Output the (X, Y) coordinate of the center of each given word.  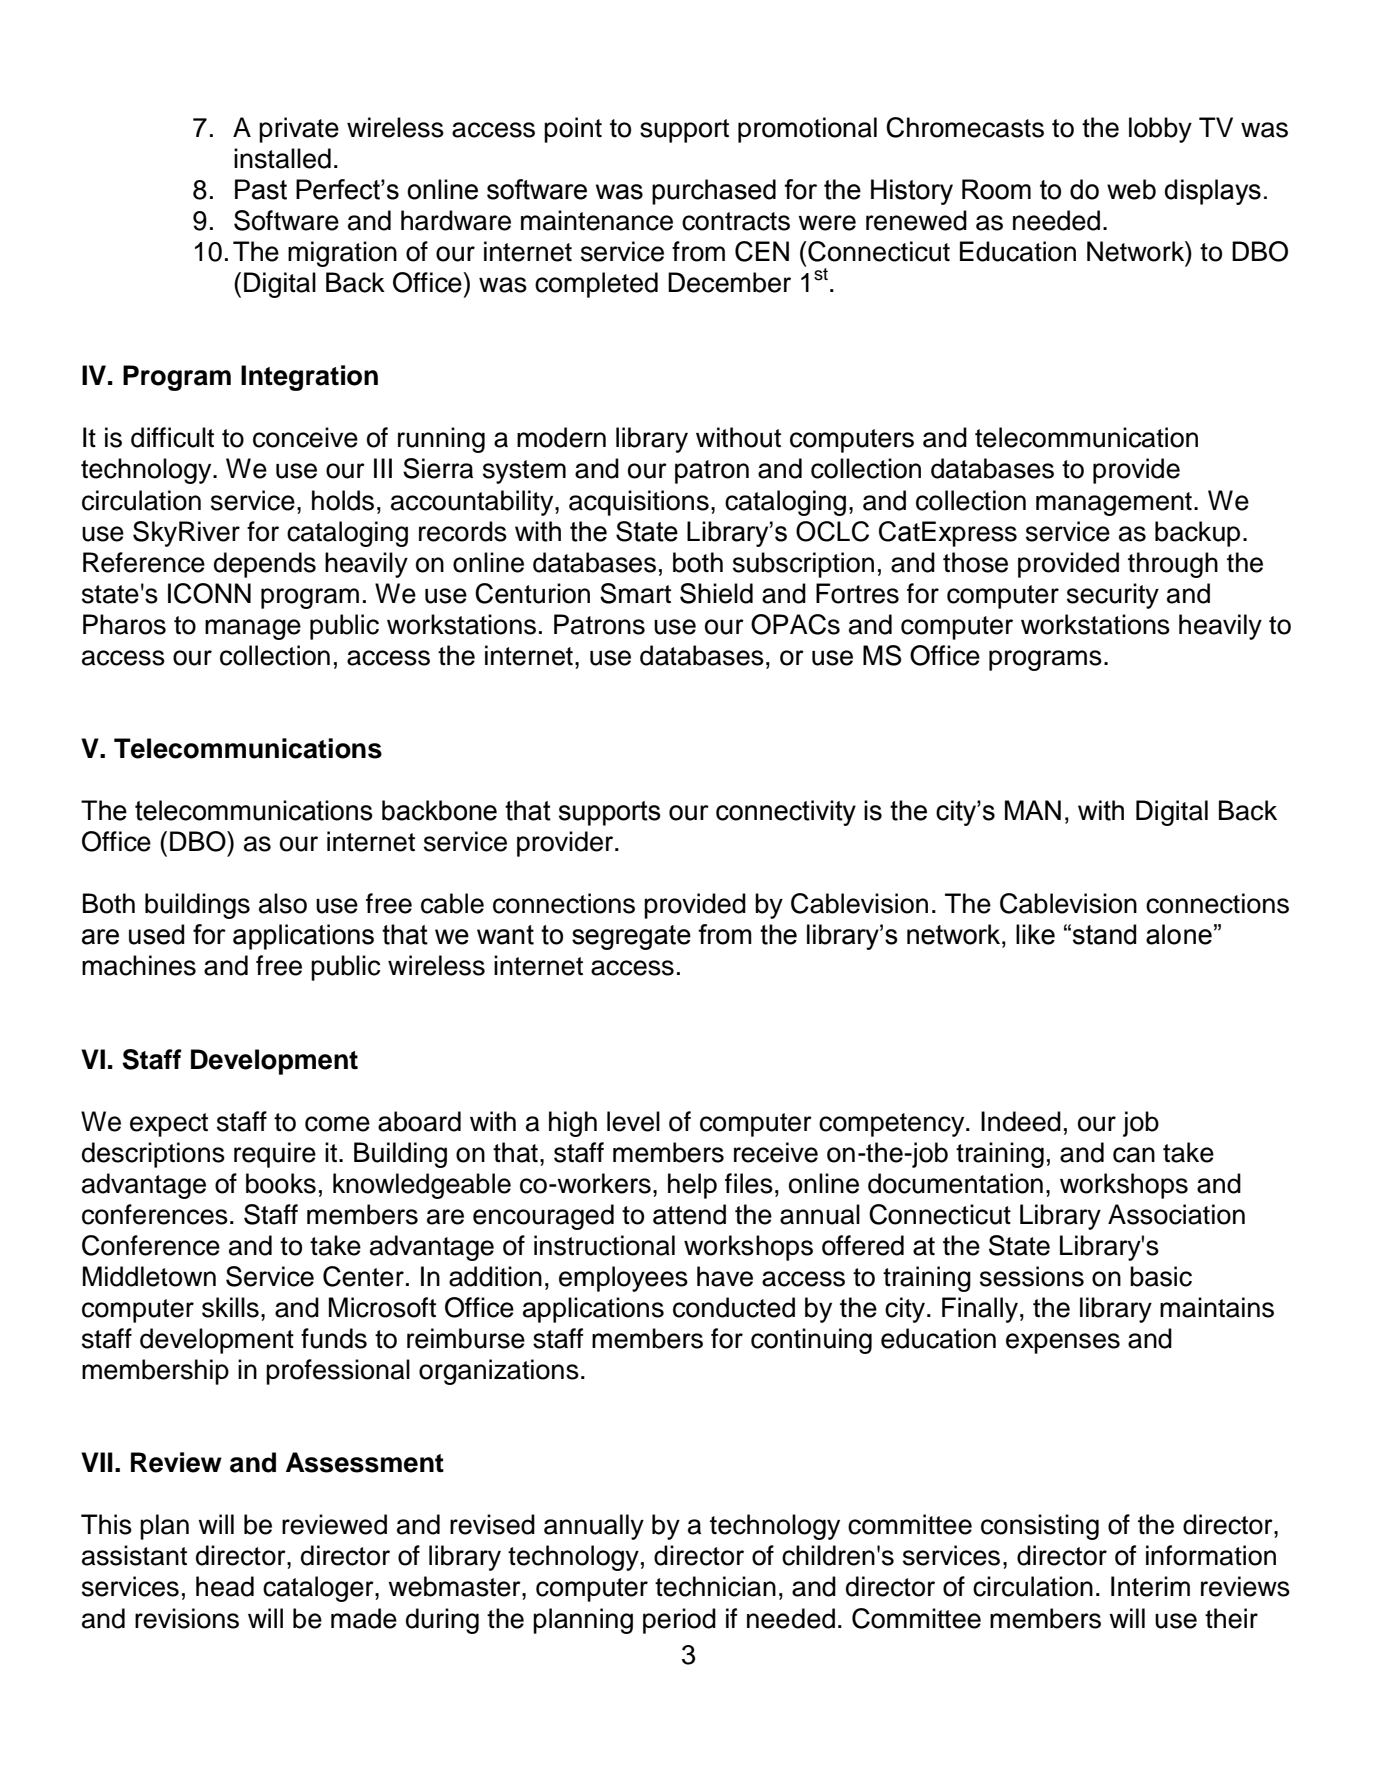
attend (689, 1214)
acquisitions (639, 503)
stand (1104, 934)
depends (265, 565)
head (225, 1586)
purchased (714, 192)
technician (715, 1586)
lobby (1160, 130)
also (283, 903)
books (281, 1183)
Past (261, 189)
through (1173, 565)
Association (1176, 1214)
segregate (631, 937)
